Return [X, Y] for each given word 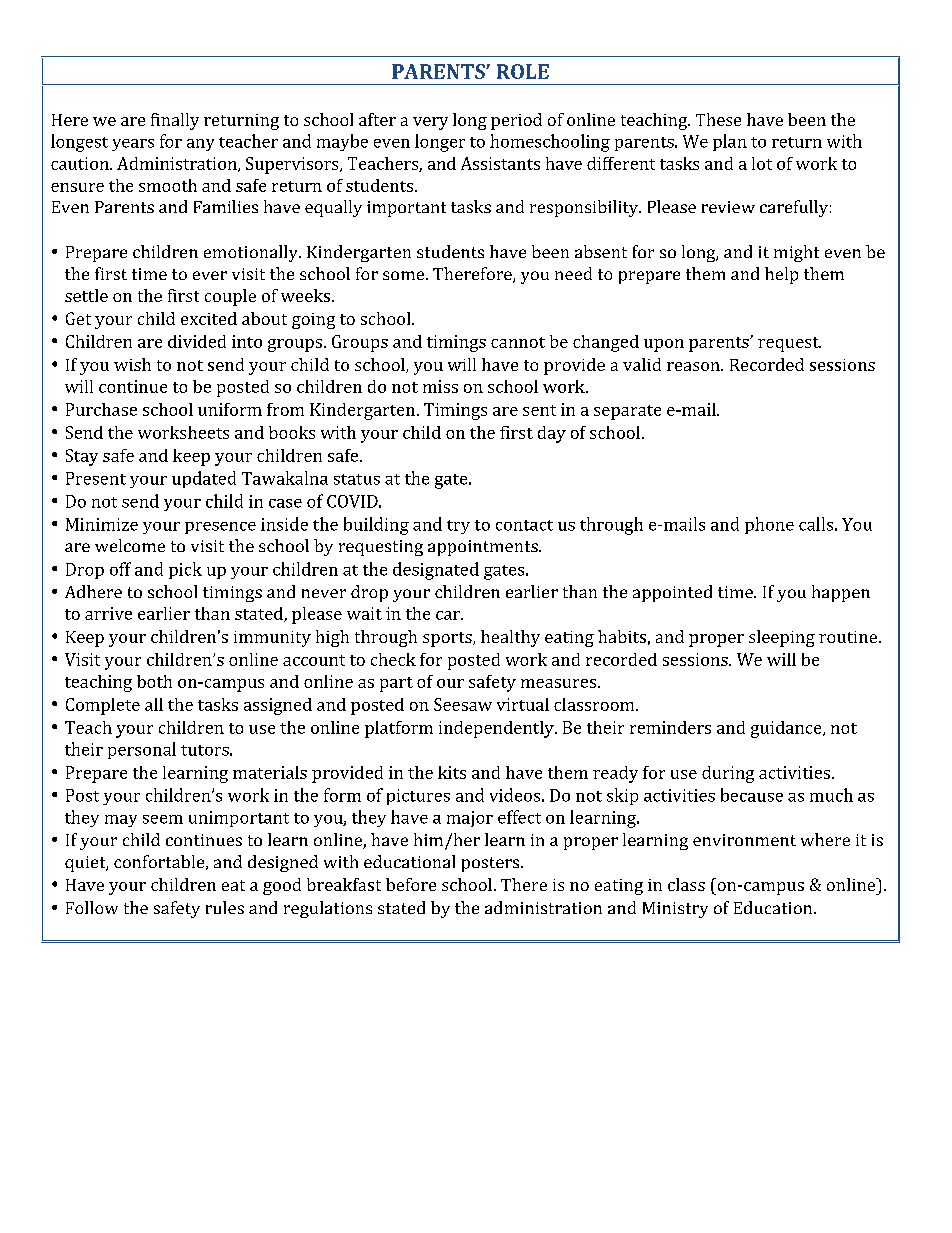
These [718, 119]
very [430, 123]
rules [225, 907]
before [411, 884]
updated [204, 479]
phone [769, 525]
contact [524, 525]
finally [175, 121]
